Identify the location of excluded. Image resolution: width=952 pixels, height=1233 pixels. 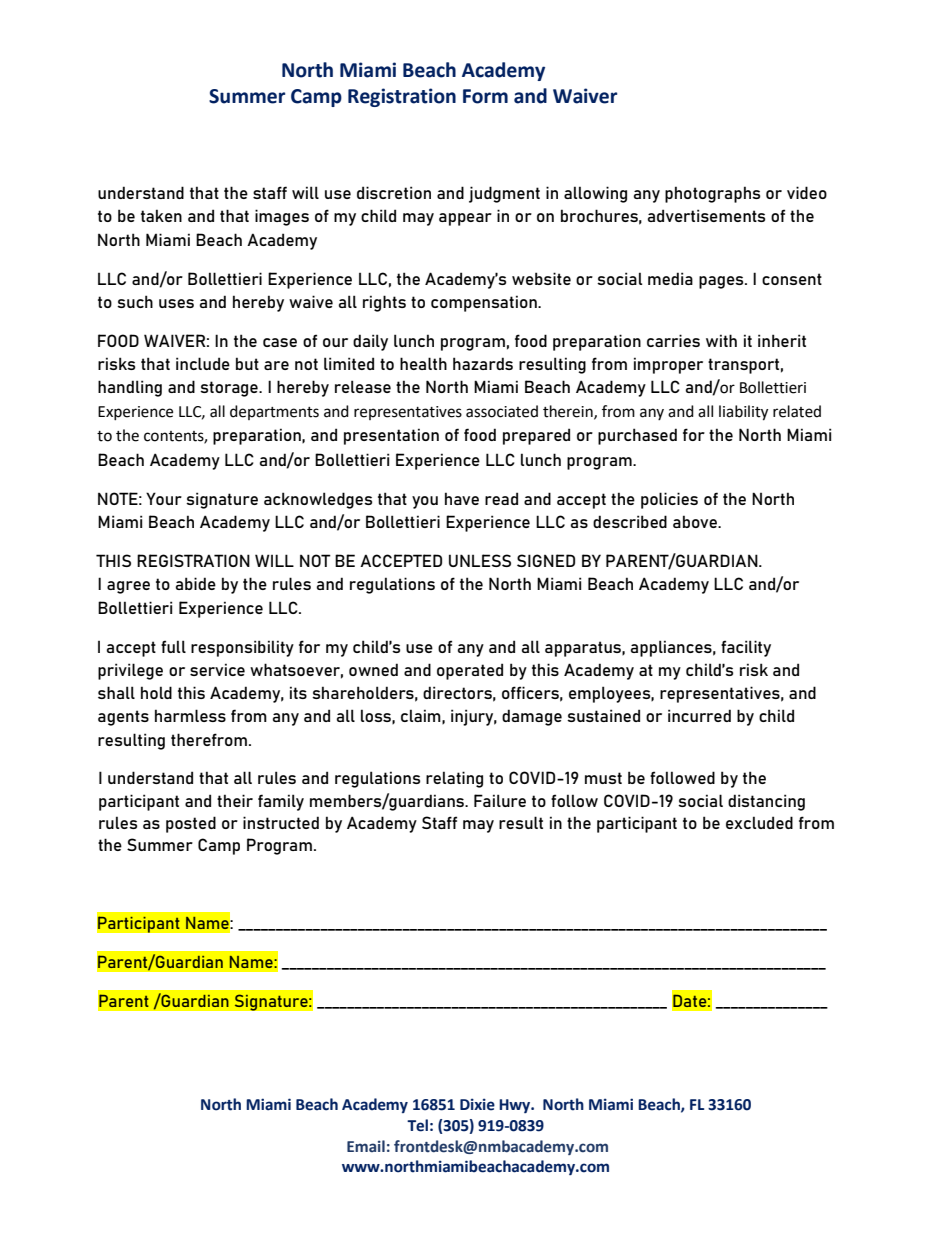
(759, 822).
